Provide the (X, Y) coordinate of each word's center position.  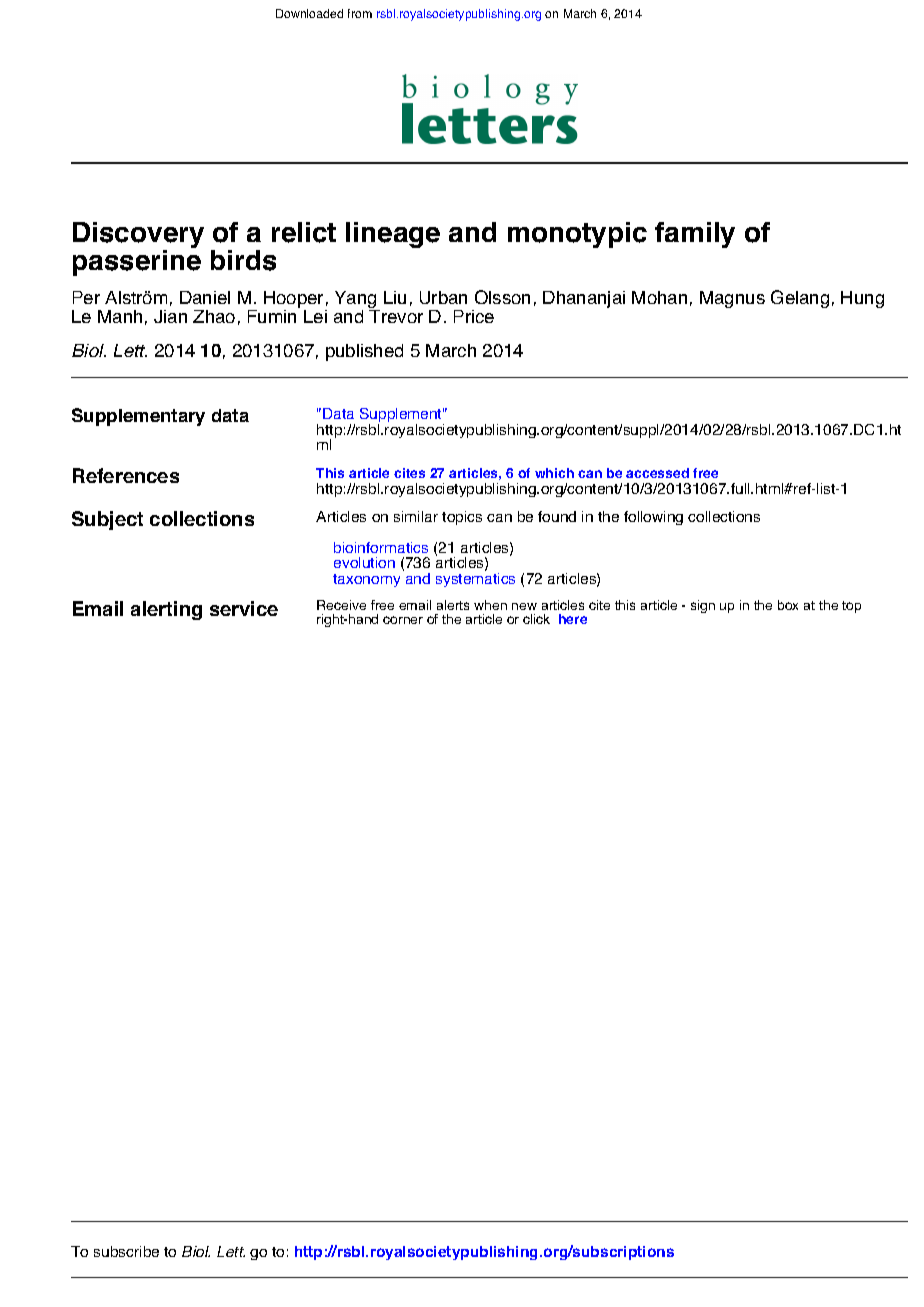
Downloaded (309, 13)
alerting (166, 610)
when (490, 605)
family (695, 235)
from (360, 13)
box (788, 605)
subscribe (126, 1251)
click (536, 619)
